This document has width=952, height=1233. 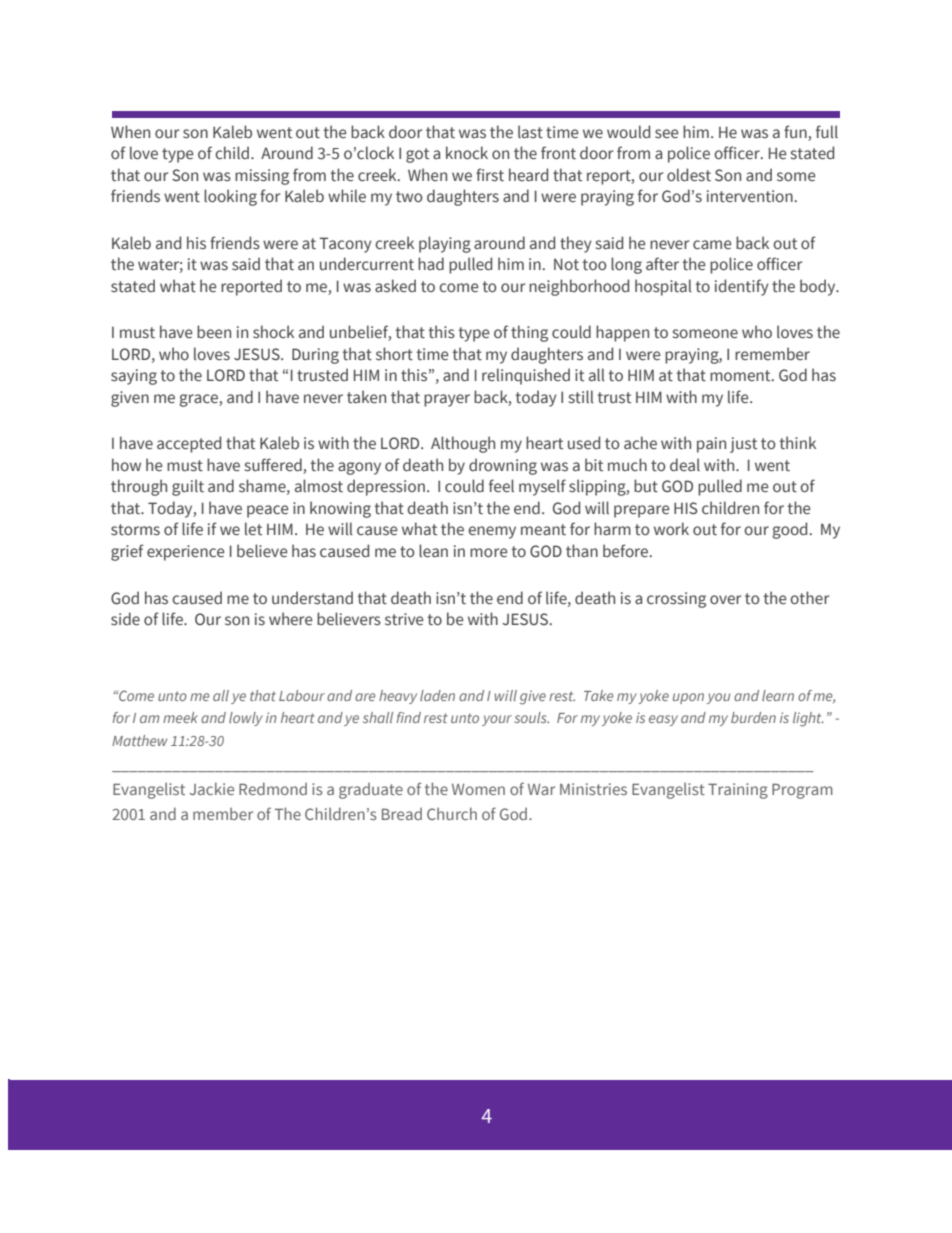 What do you see at coordinates (447, 400) in the document?
I see `prayer` at bounding box center [447, 400].
